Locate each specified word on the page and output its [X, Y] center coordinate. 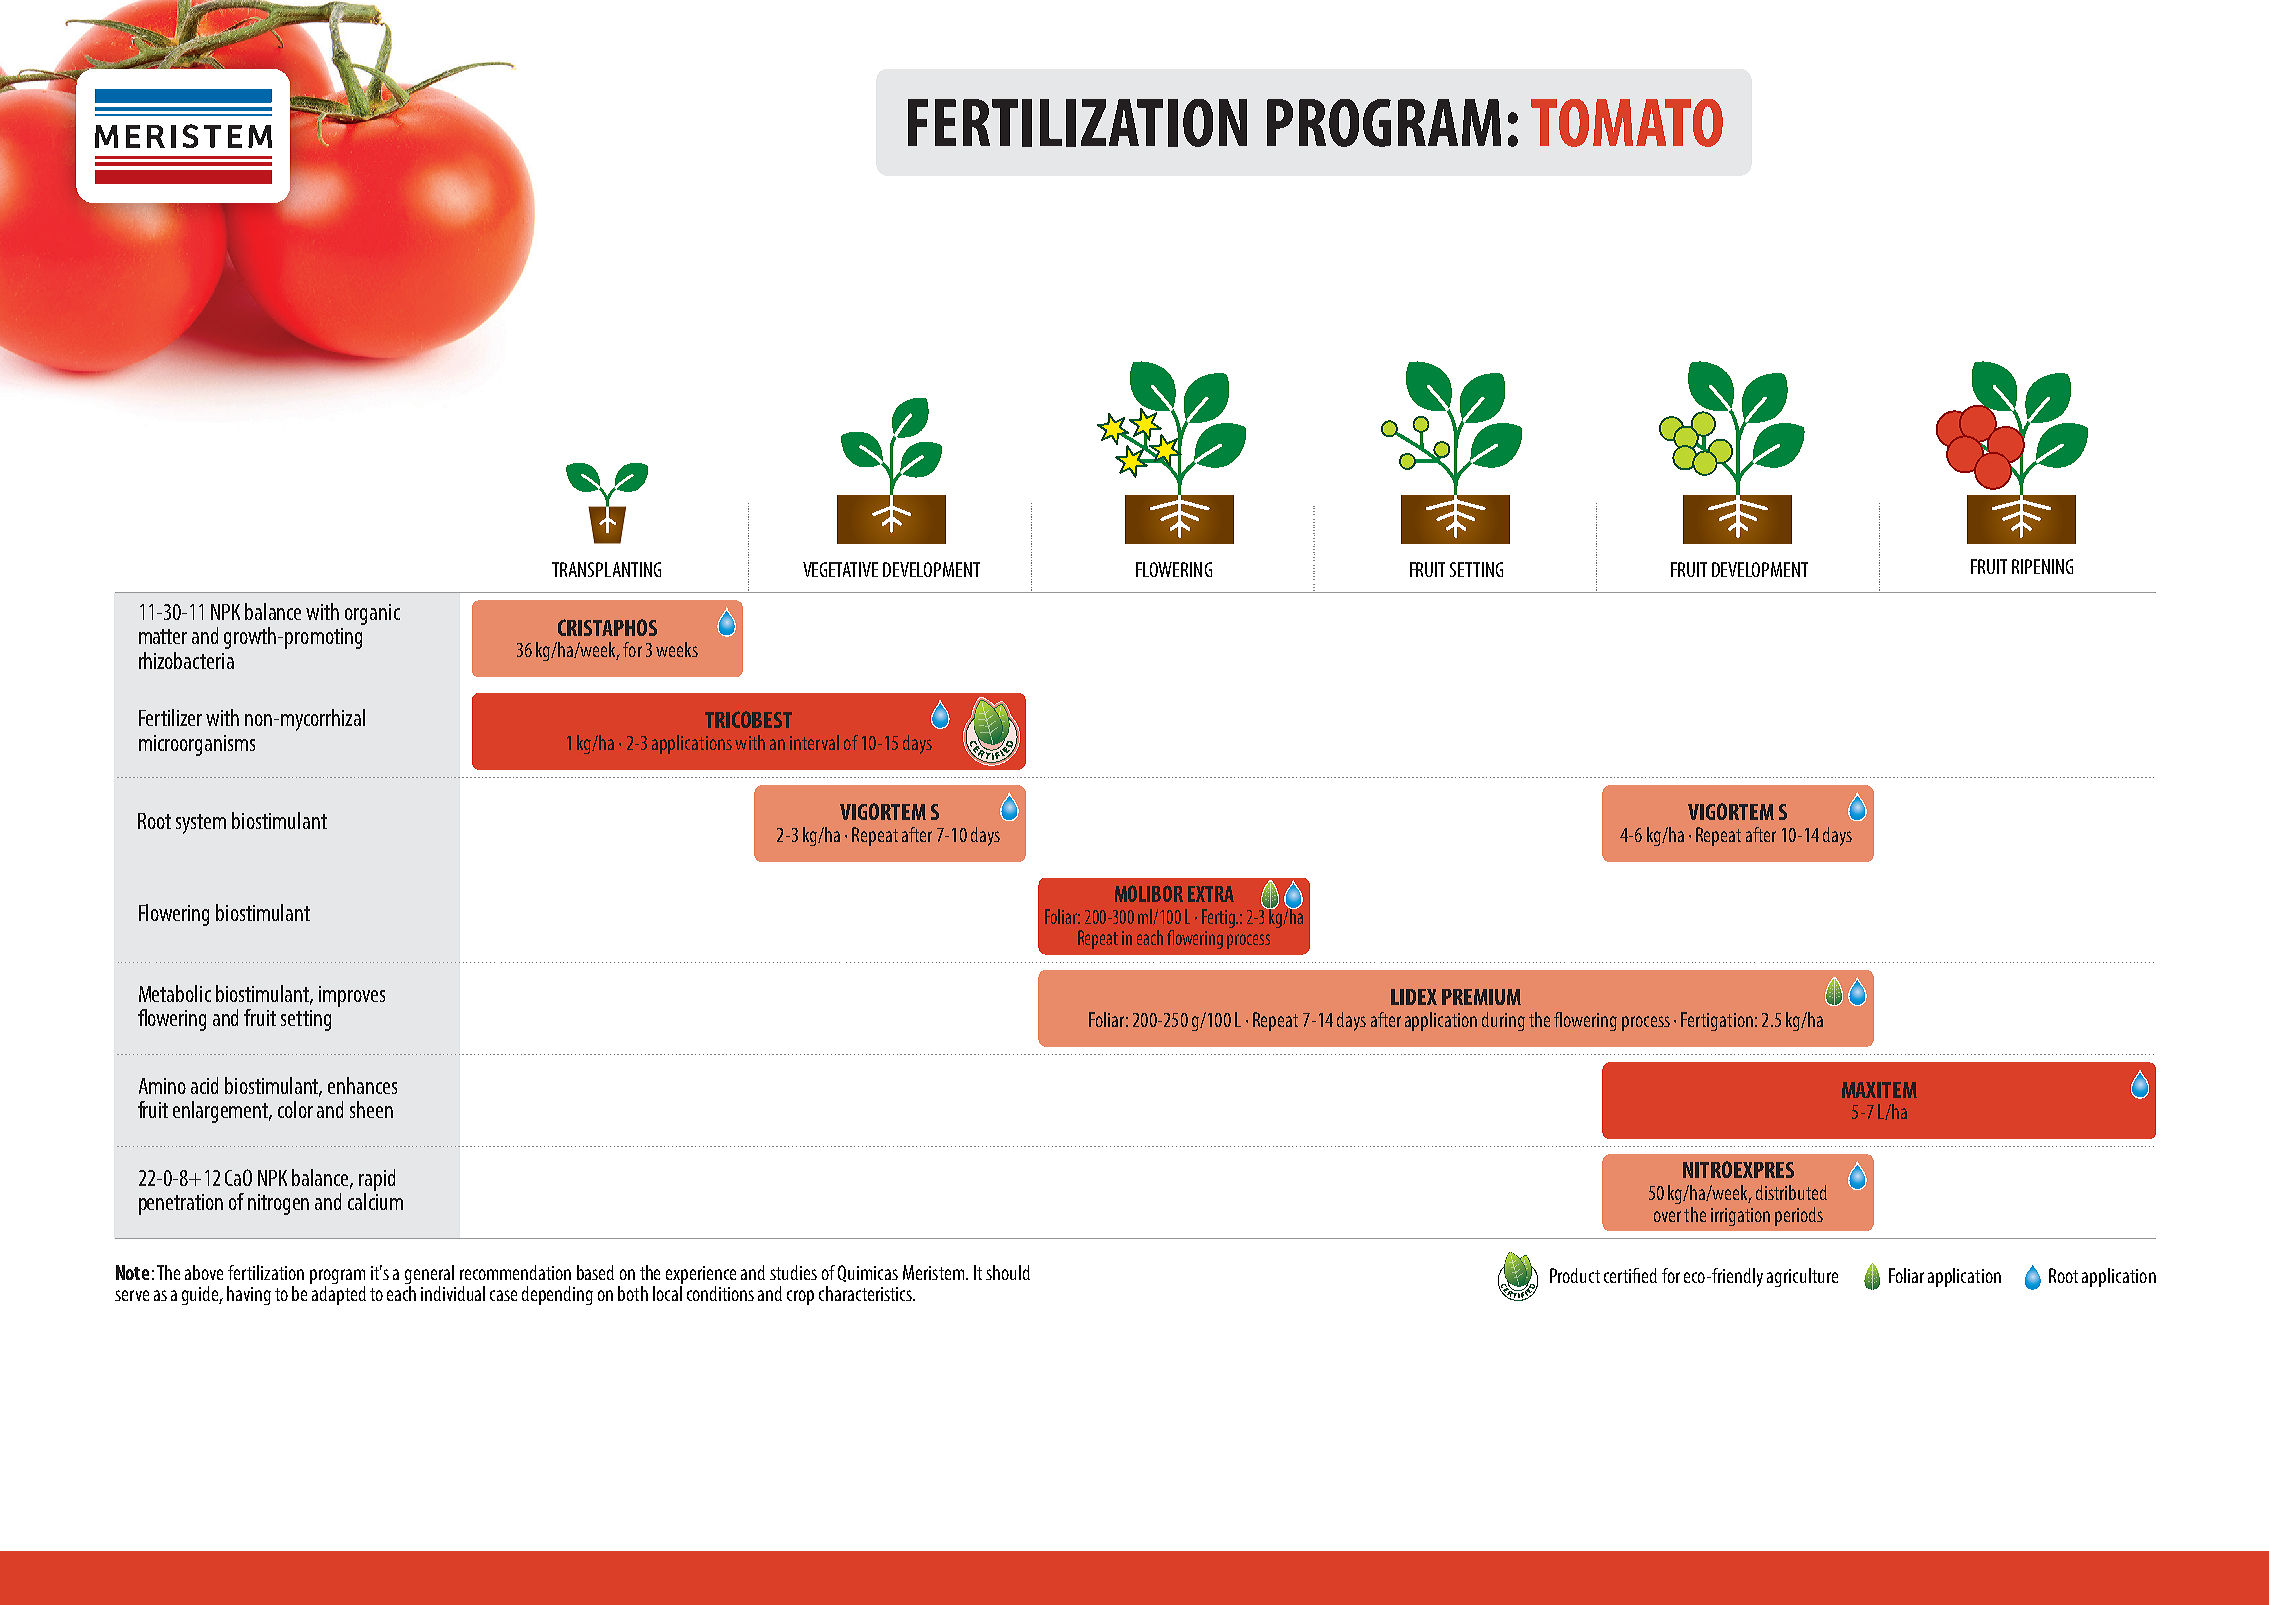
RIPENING [2042, 566]
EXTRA [1211, 894]
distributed [1791, 1192]
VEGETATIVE [840, 569]
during [1503, 1021]
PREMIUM [1481, 997]
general [429, 1274]
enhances [362, 1085]
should [1008, 1272]
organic [372, 614]
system [201, 824]
